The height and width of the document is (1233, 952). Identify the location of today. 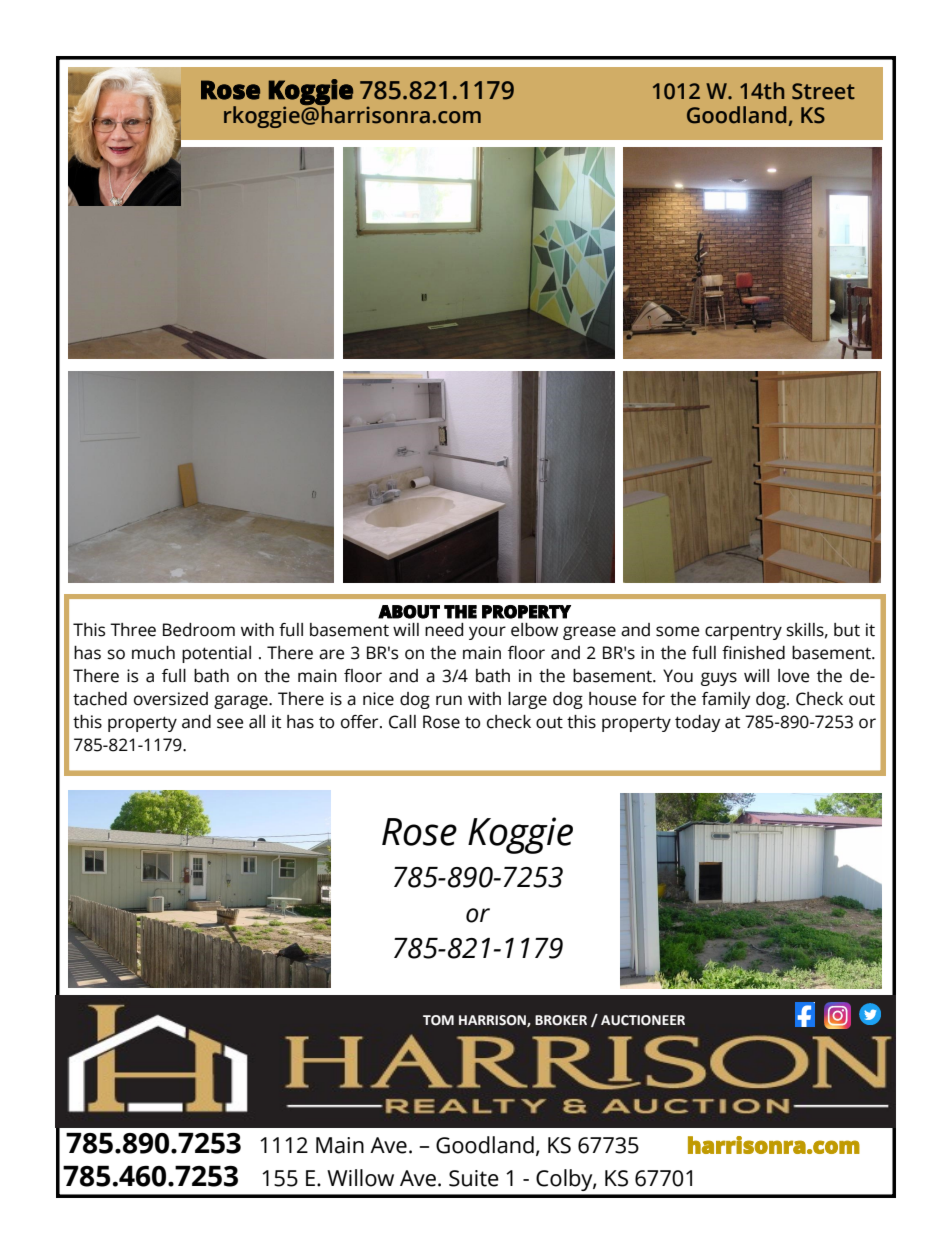
(698, 723).
